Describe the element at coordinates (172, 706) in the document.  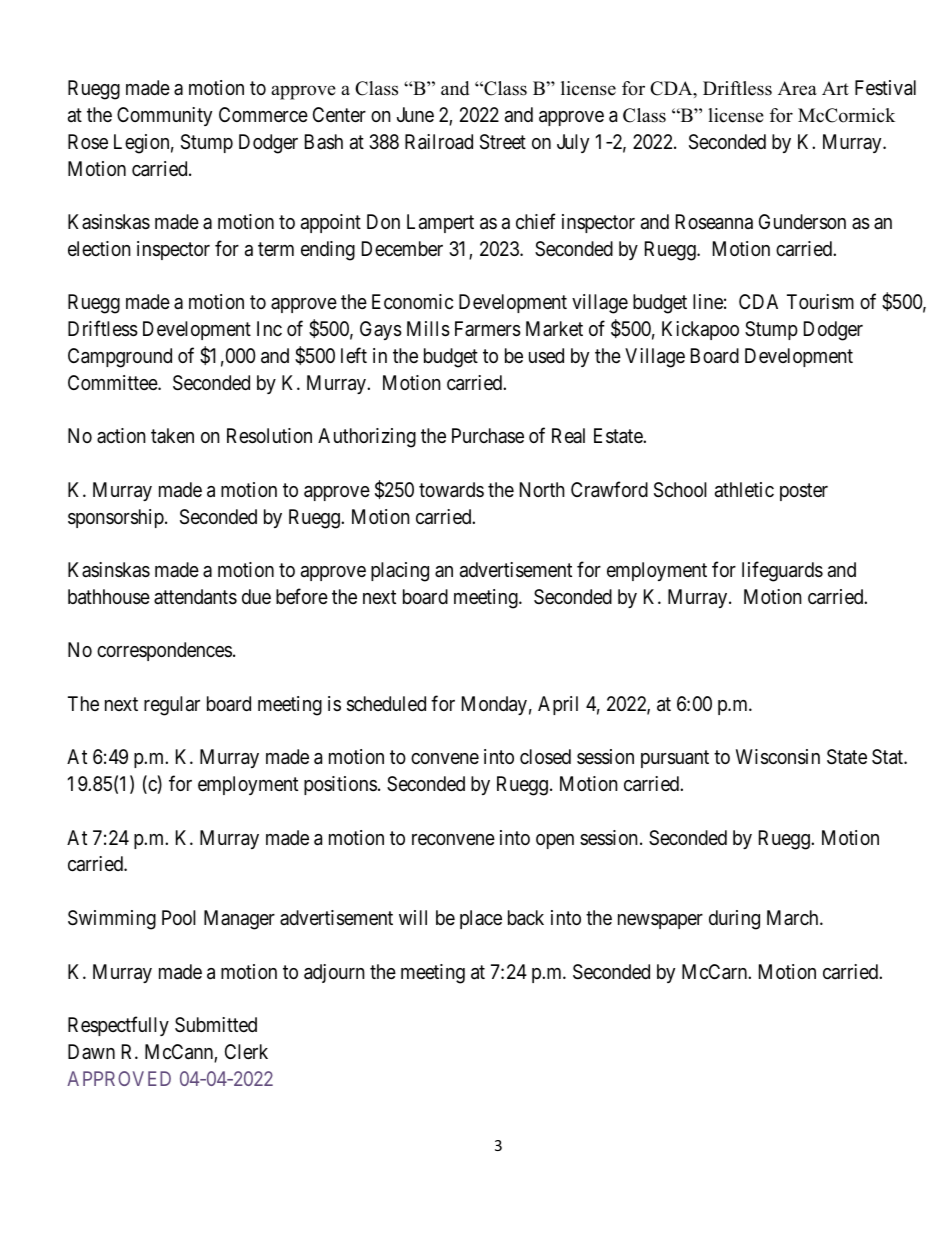
I see `regular` at that location.
